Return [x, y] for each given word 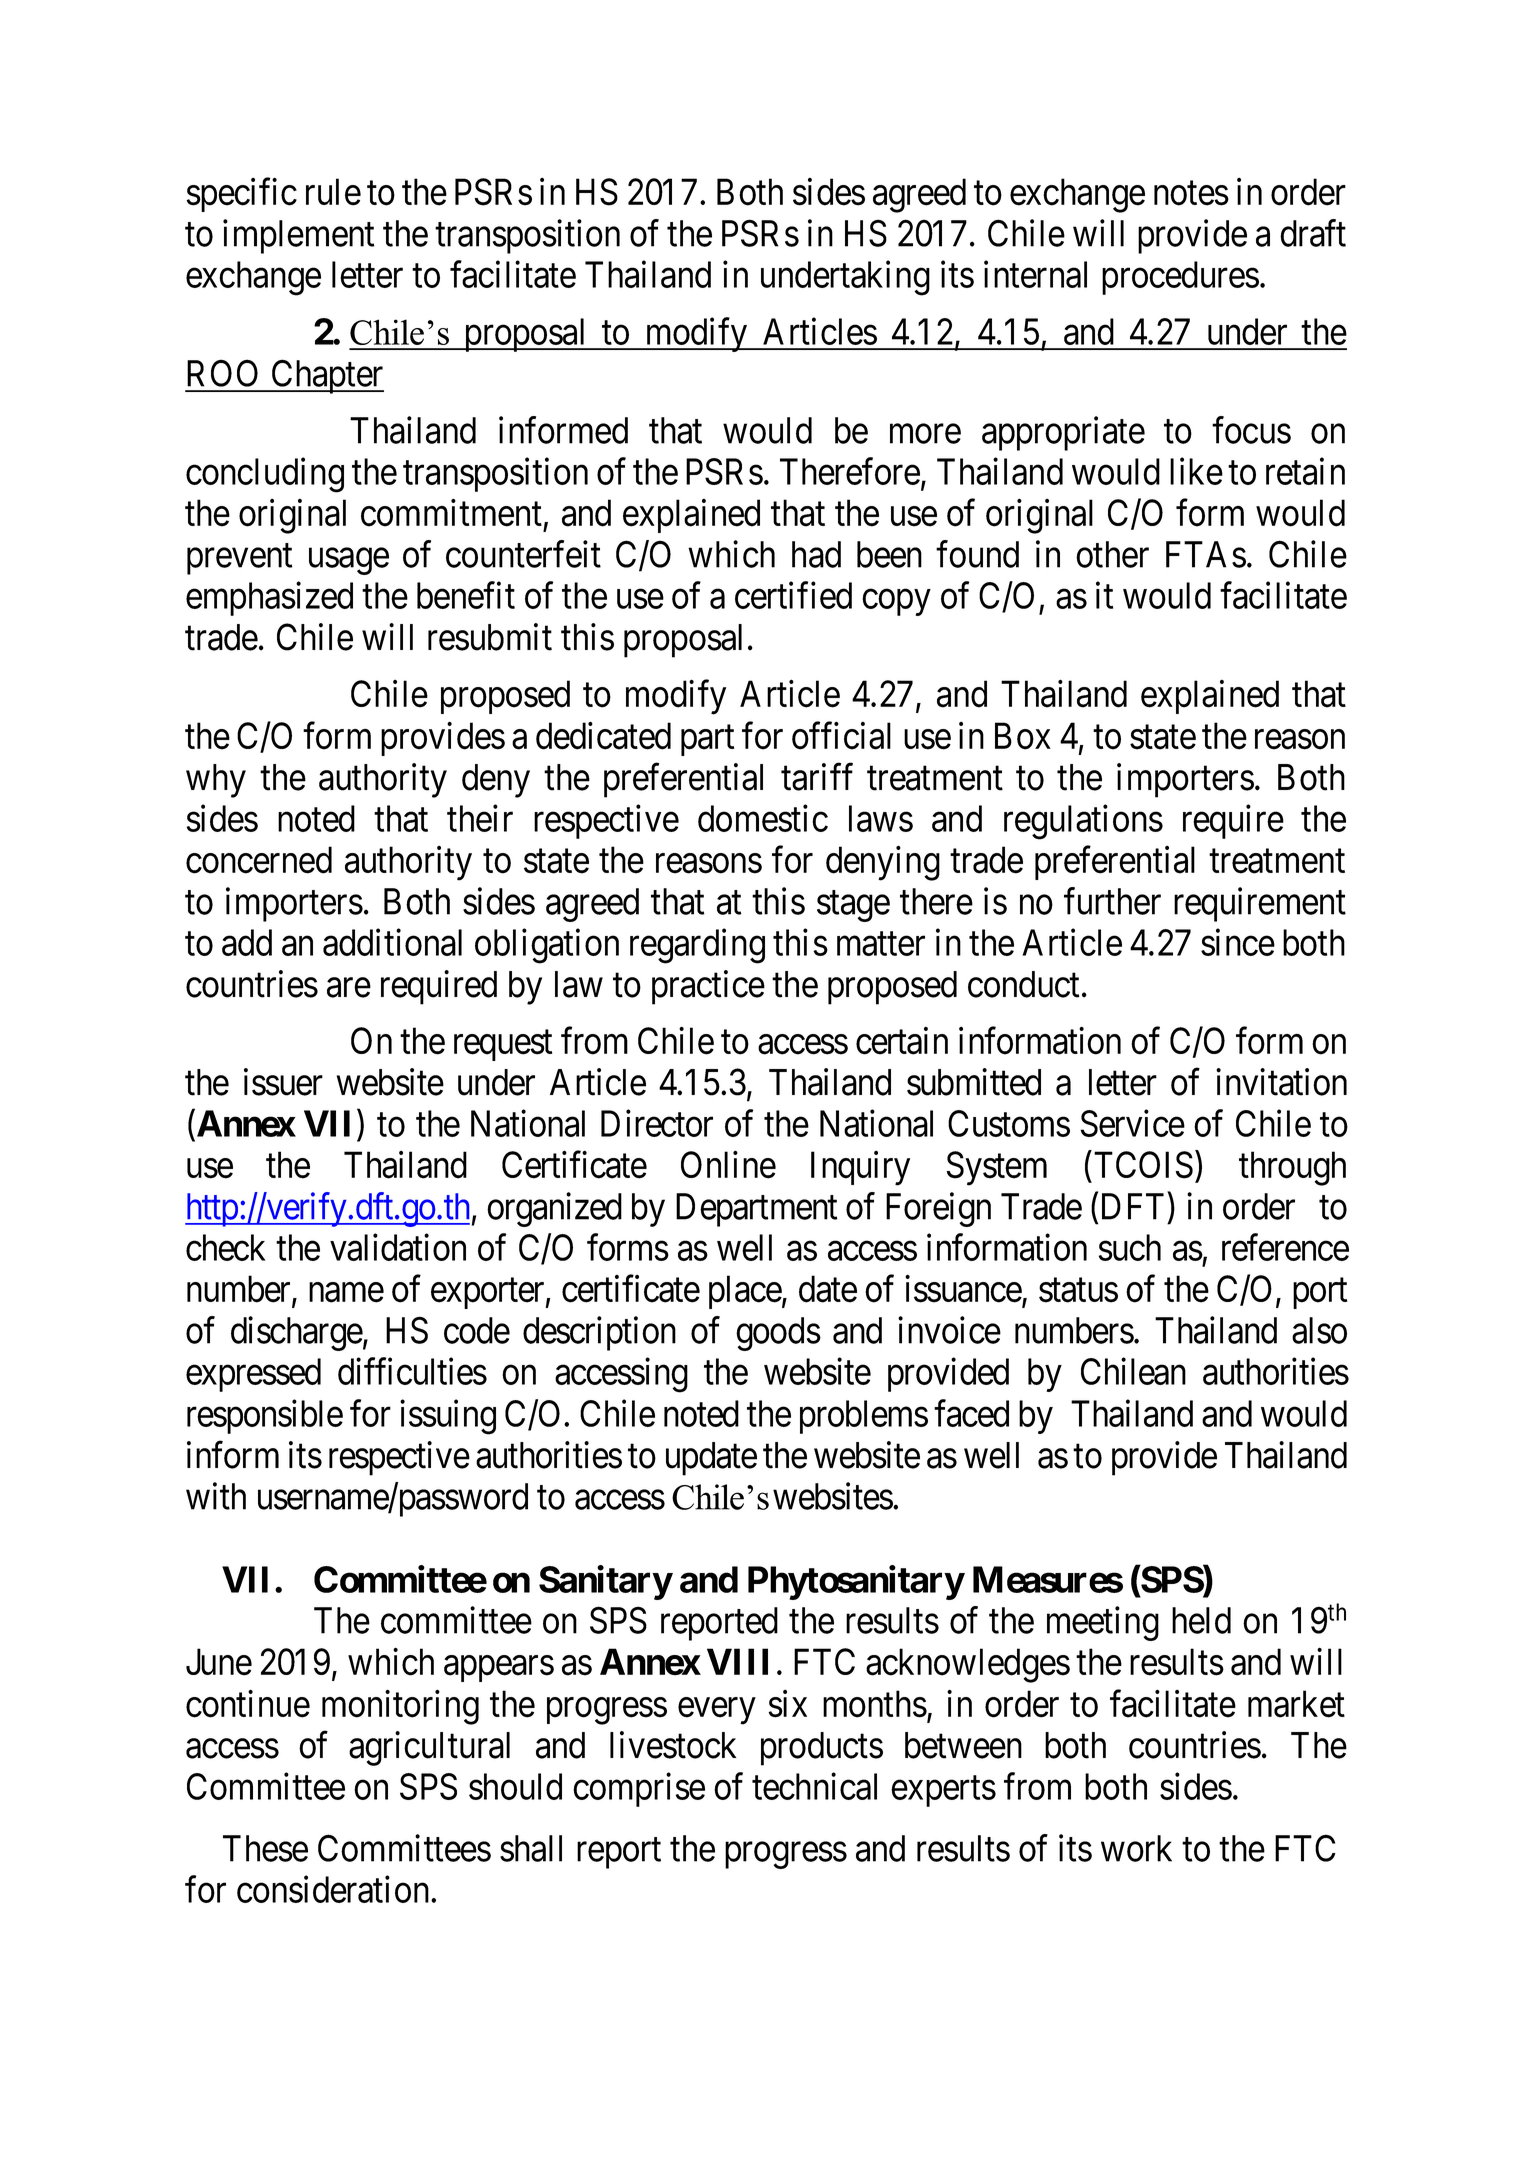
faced [971, 1413]
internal [1035, 274]
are [349, 988]
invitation [1281, 1082]
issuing [448, 1417]
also [1319, 1330]
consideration [334, 1889]
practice [708, 987]
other [1112, 554]
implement [298, 236]
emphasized [269, 599]
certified [793, 595]
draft [1313, 233]
